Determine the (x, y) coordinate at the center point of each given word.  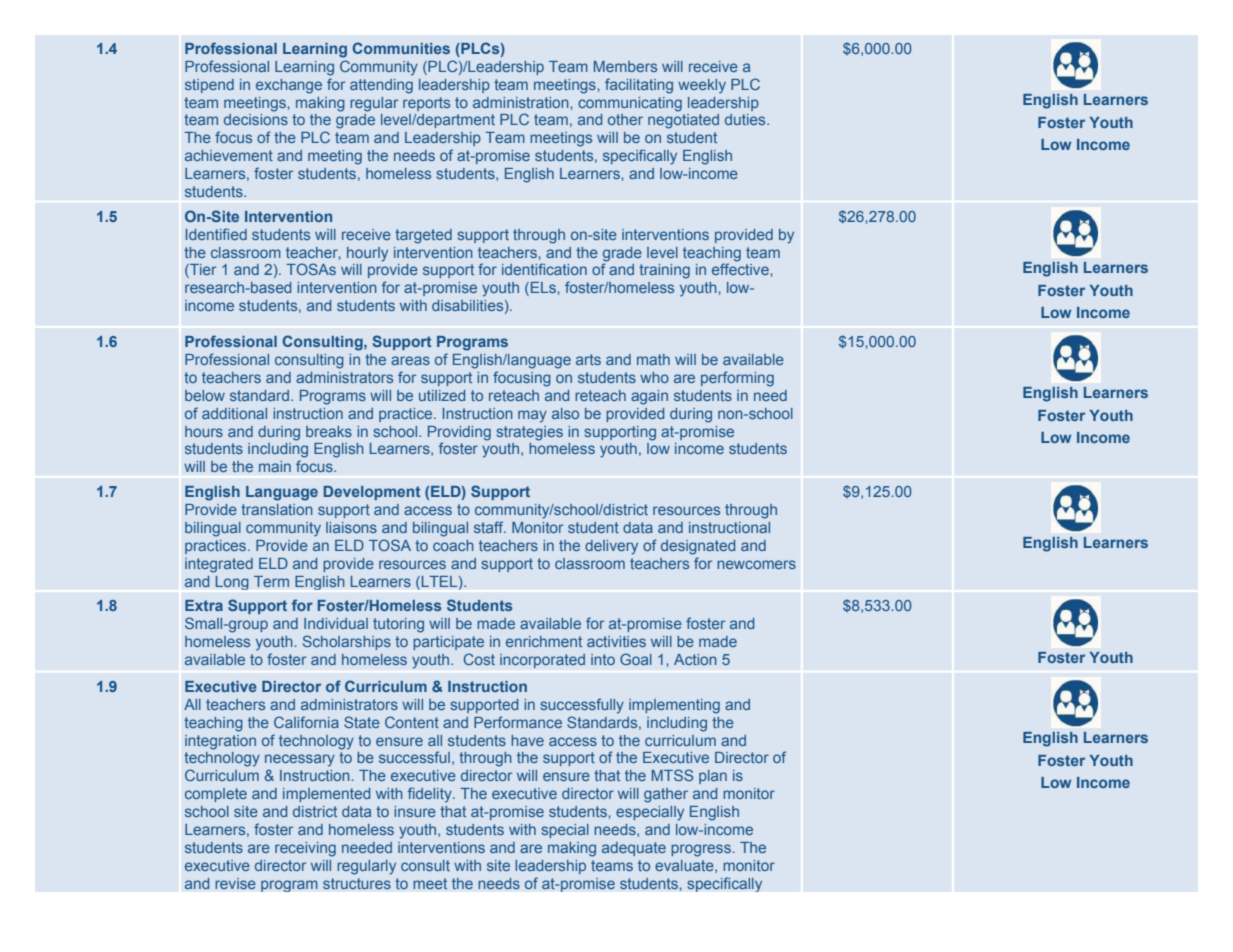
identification (544, 269)
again (649, 397)
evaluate (685, 866)
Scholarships (347, 642)
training (664, 271)
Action (695, 659)
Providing (459, 433)
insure (415, 811)
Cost (479, 659)
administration (522, 102)
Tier (202, 271)
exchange (289, 86)
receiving (305, 849)
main (275, 466)
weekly (702, 86)
